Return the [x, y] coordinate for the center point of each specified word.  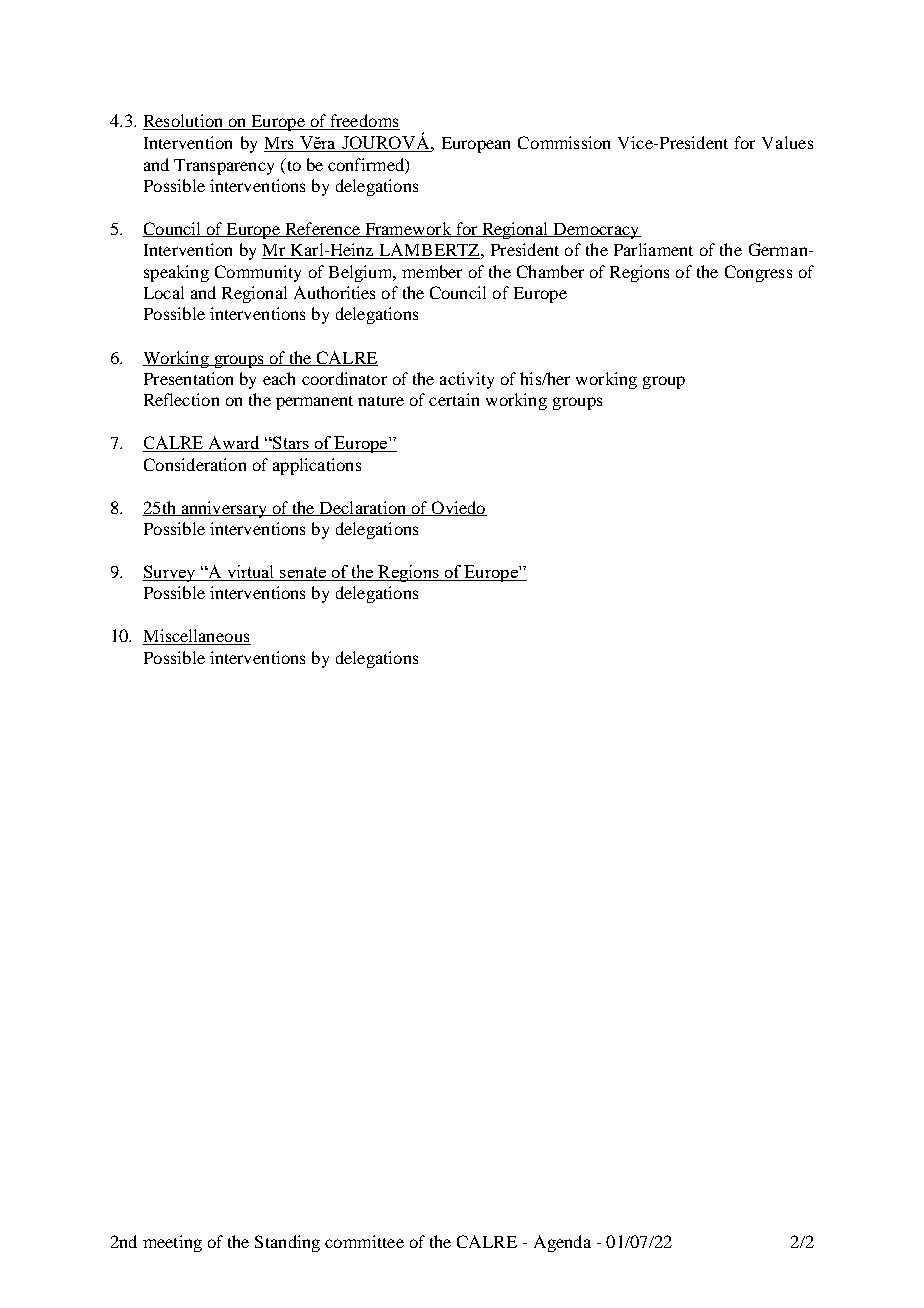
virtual [250, 573]
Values [787, 142]
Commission [564, 142]
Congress [758, 273]
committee [364, 1241]
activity [467, 380]
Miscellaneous [197, 637]
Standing [287, 1243]
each [279, 378]
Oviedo [458, 508]
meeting [172, 1243]
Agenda [562, 1243]
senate [303, 574]
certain [454, 399]
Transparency [224, 167]
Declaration [362, 508]
